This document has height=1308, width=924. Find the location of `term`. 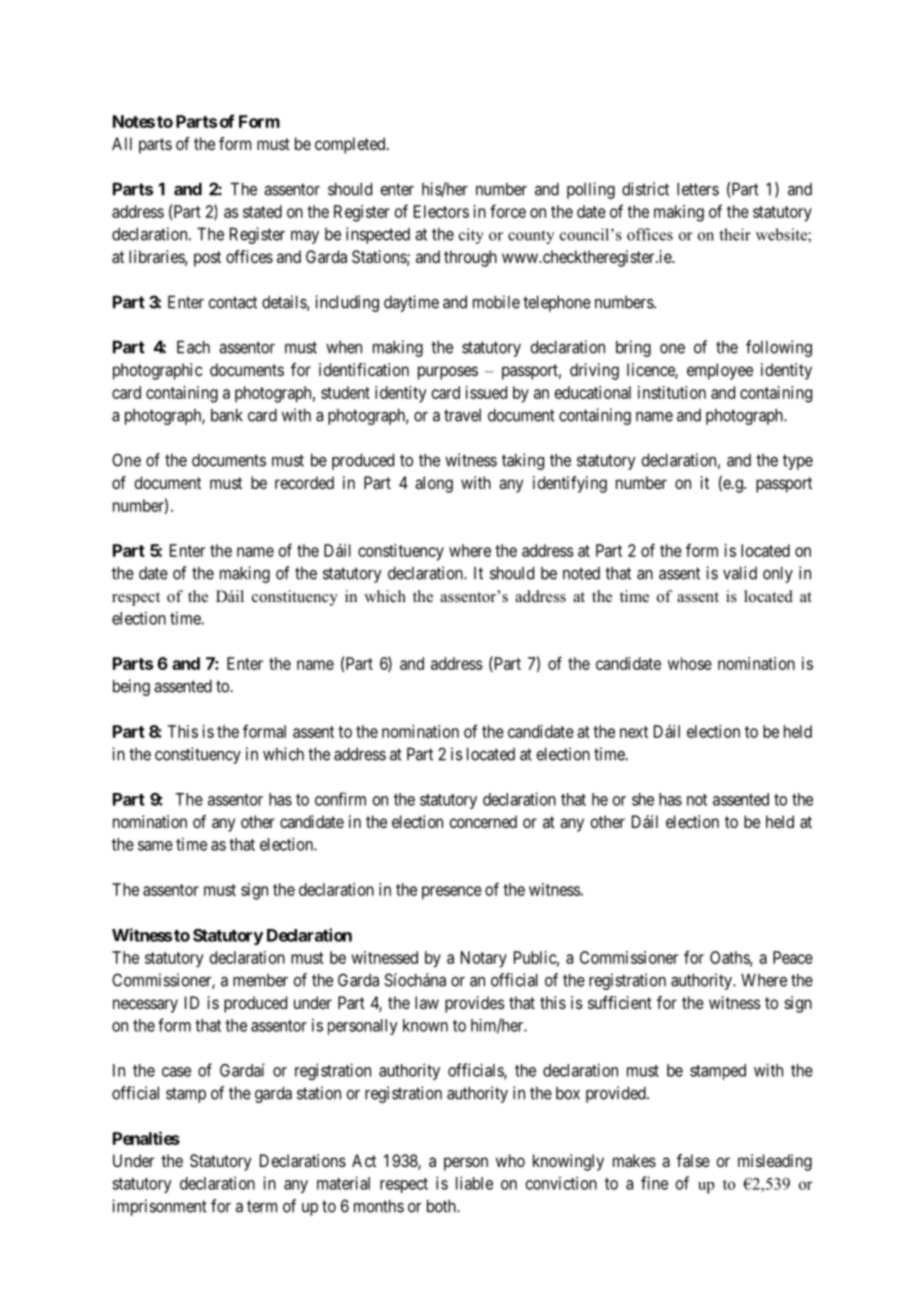

term is located at coordinates (262, 1206).
